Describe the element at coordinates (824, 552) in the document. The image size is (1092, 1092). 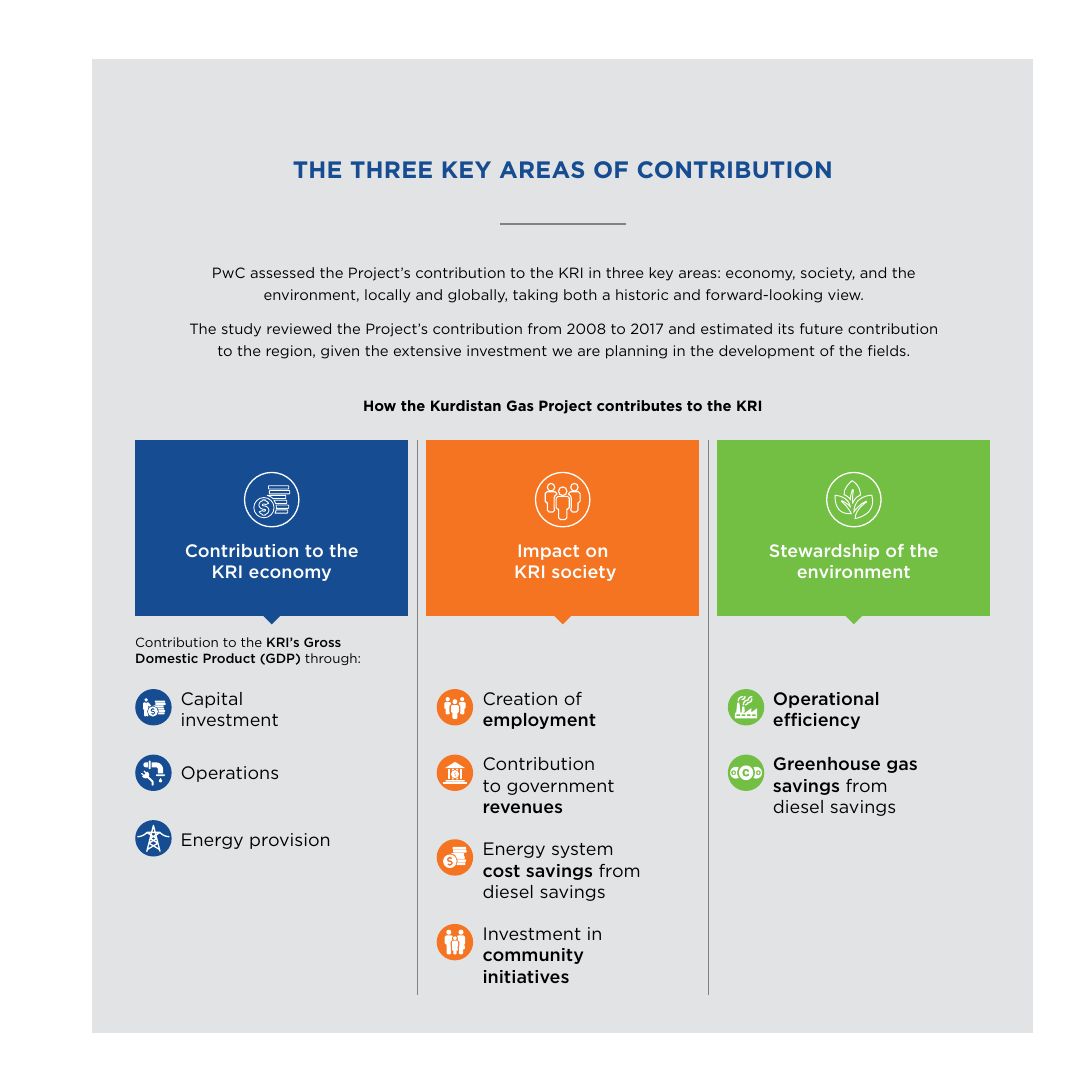
I see `Stewardship` at that location.
